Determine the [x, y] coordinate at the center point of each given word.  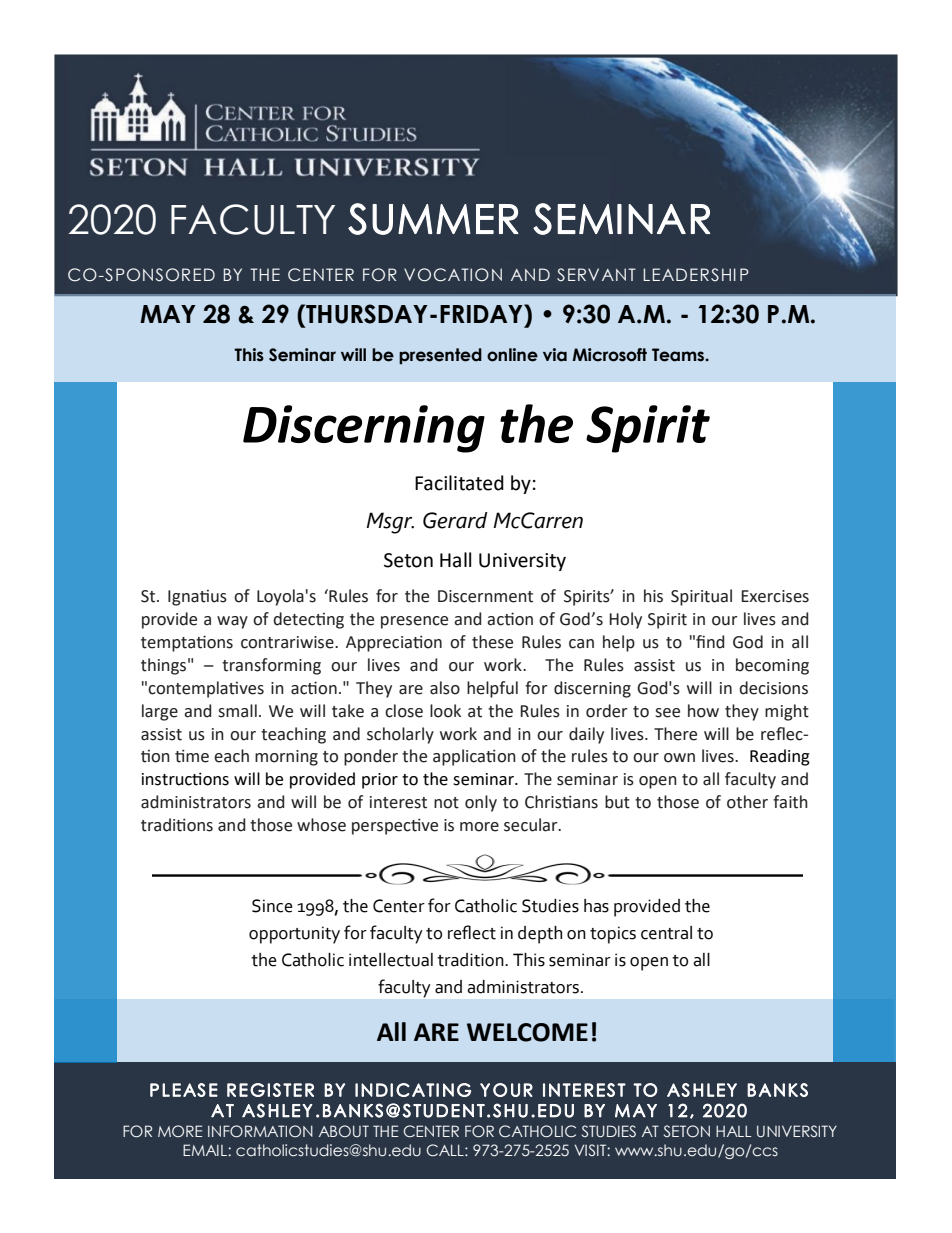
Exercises [775, 596]
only [481, 803]
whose [321, 825]
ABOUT [344, 1131]
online [512, 355]
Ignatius [197, 598]
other [747, 802]
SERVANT [596, 274]
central [666, 933]
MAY [168, 314]
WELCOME [527, 1032]
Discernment [485, 596]
